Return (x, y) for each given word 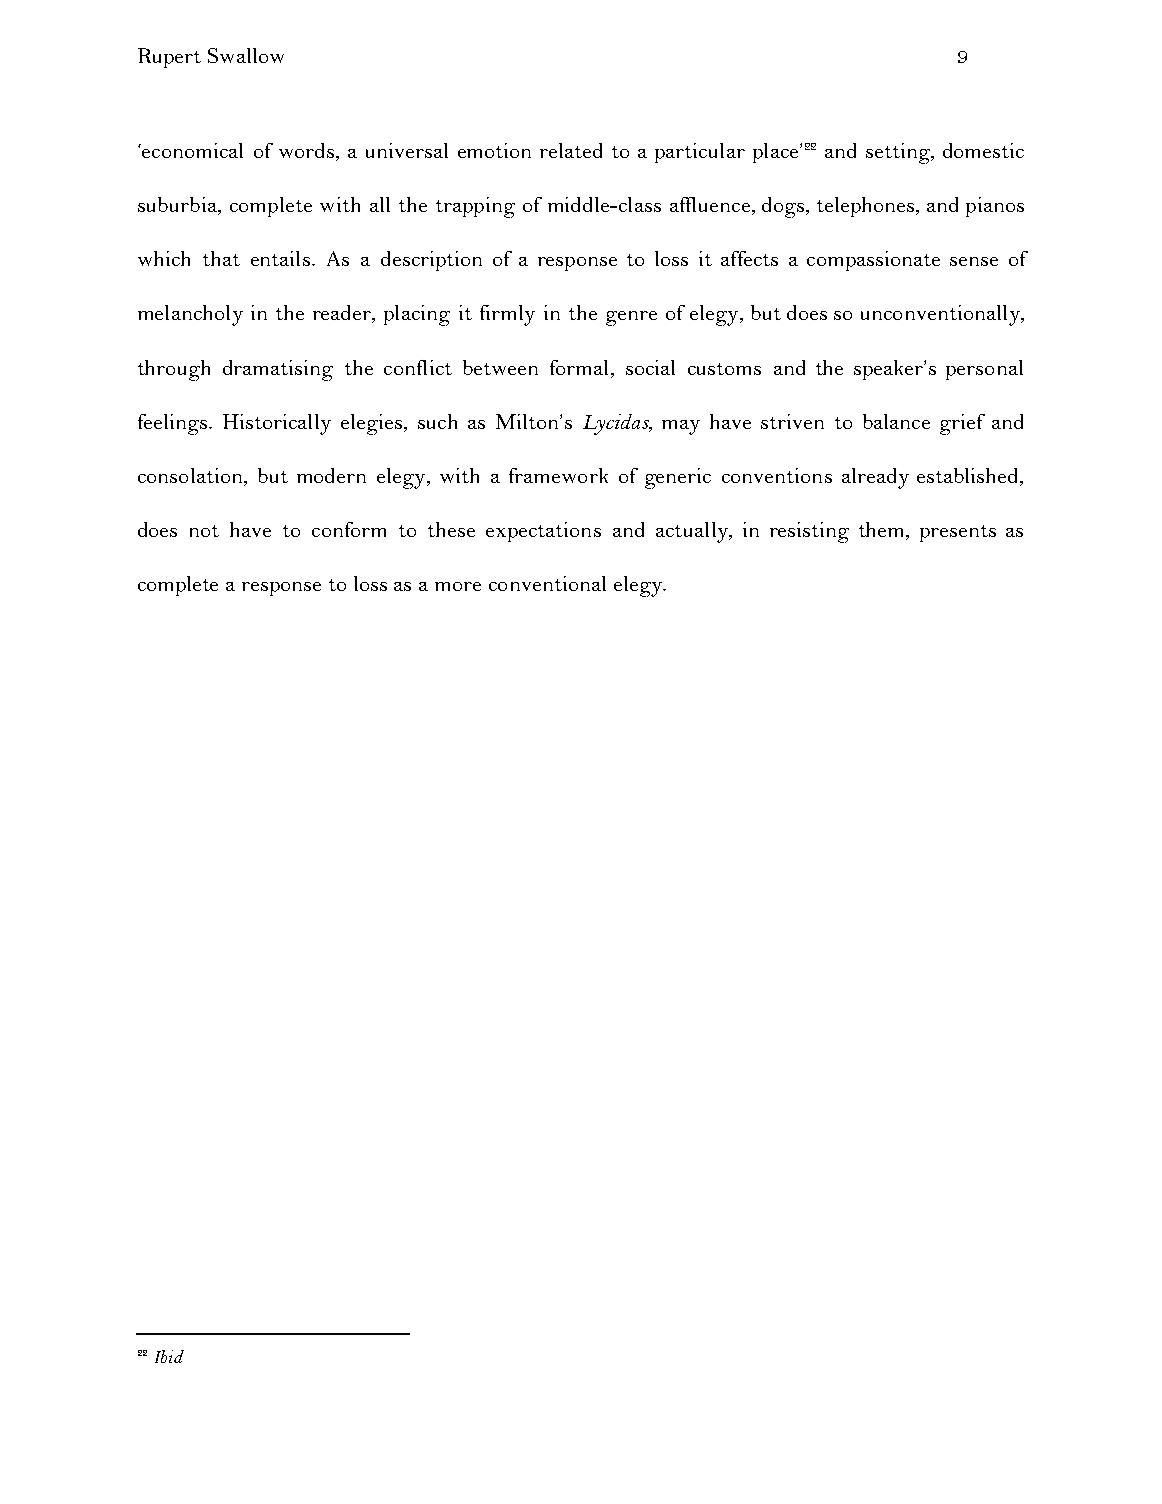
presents (958, 533)
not (204, 531)
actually (693, 532)
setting (899, 153)
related (571, 150)
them (883, 531)
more (458, 586)
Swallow (246, 55)
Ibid (169, 1356)
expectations (543, 532)
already (875, 478)
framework (558, 475)
